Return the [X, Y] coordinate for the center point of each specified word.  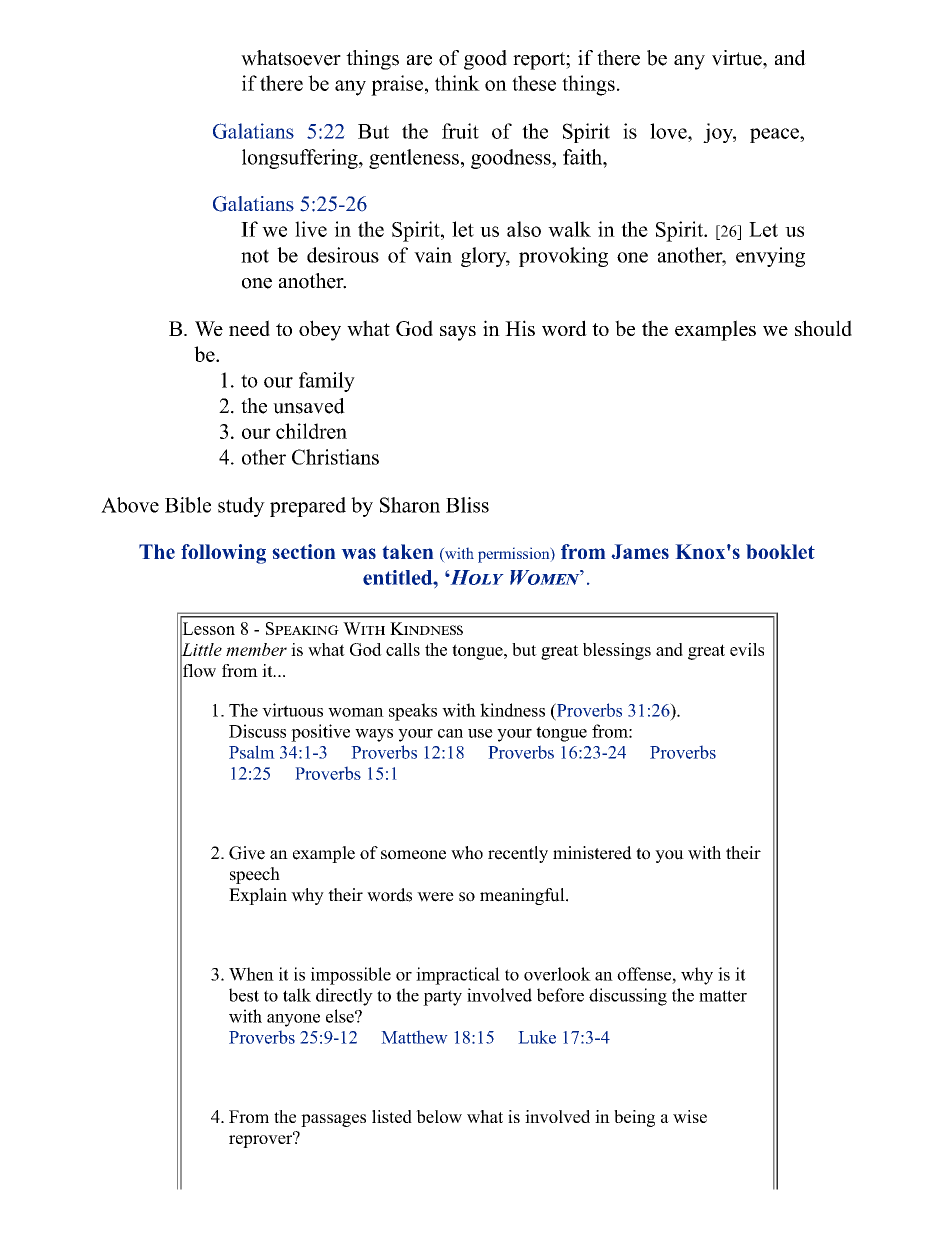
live [311, 229]
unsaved [309, 406]
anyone [293, 1020]
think [457, 83]
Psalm [252, 752]
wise [690, 1116]
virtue [738, 58]
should [823, 328]
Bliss [467, 505]
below [439, 1116]
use [480, 733]
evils [747, 649]
